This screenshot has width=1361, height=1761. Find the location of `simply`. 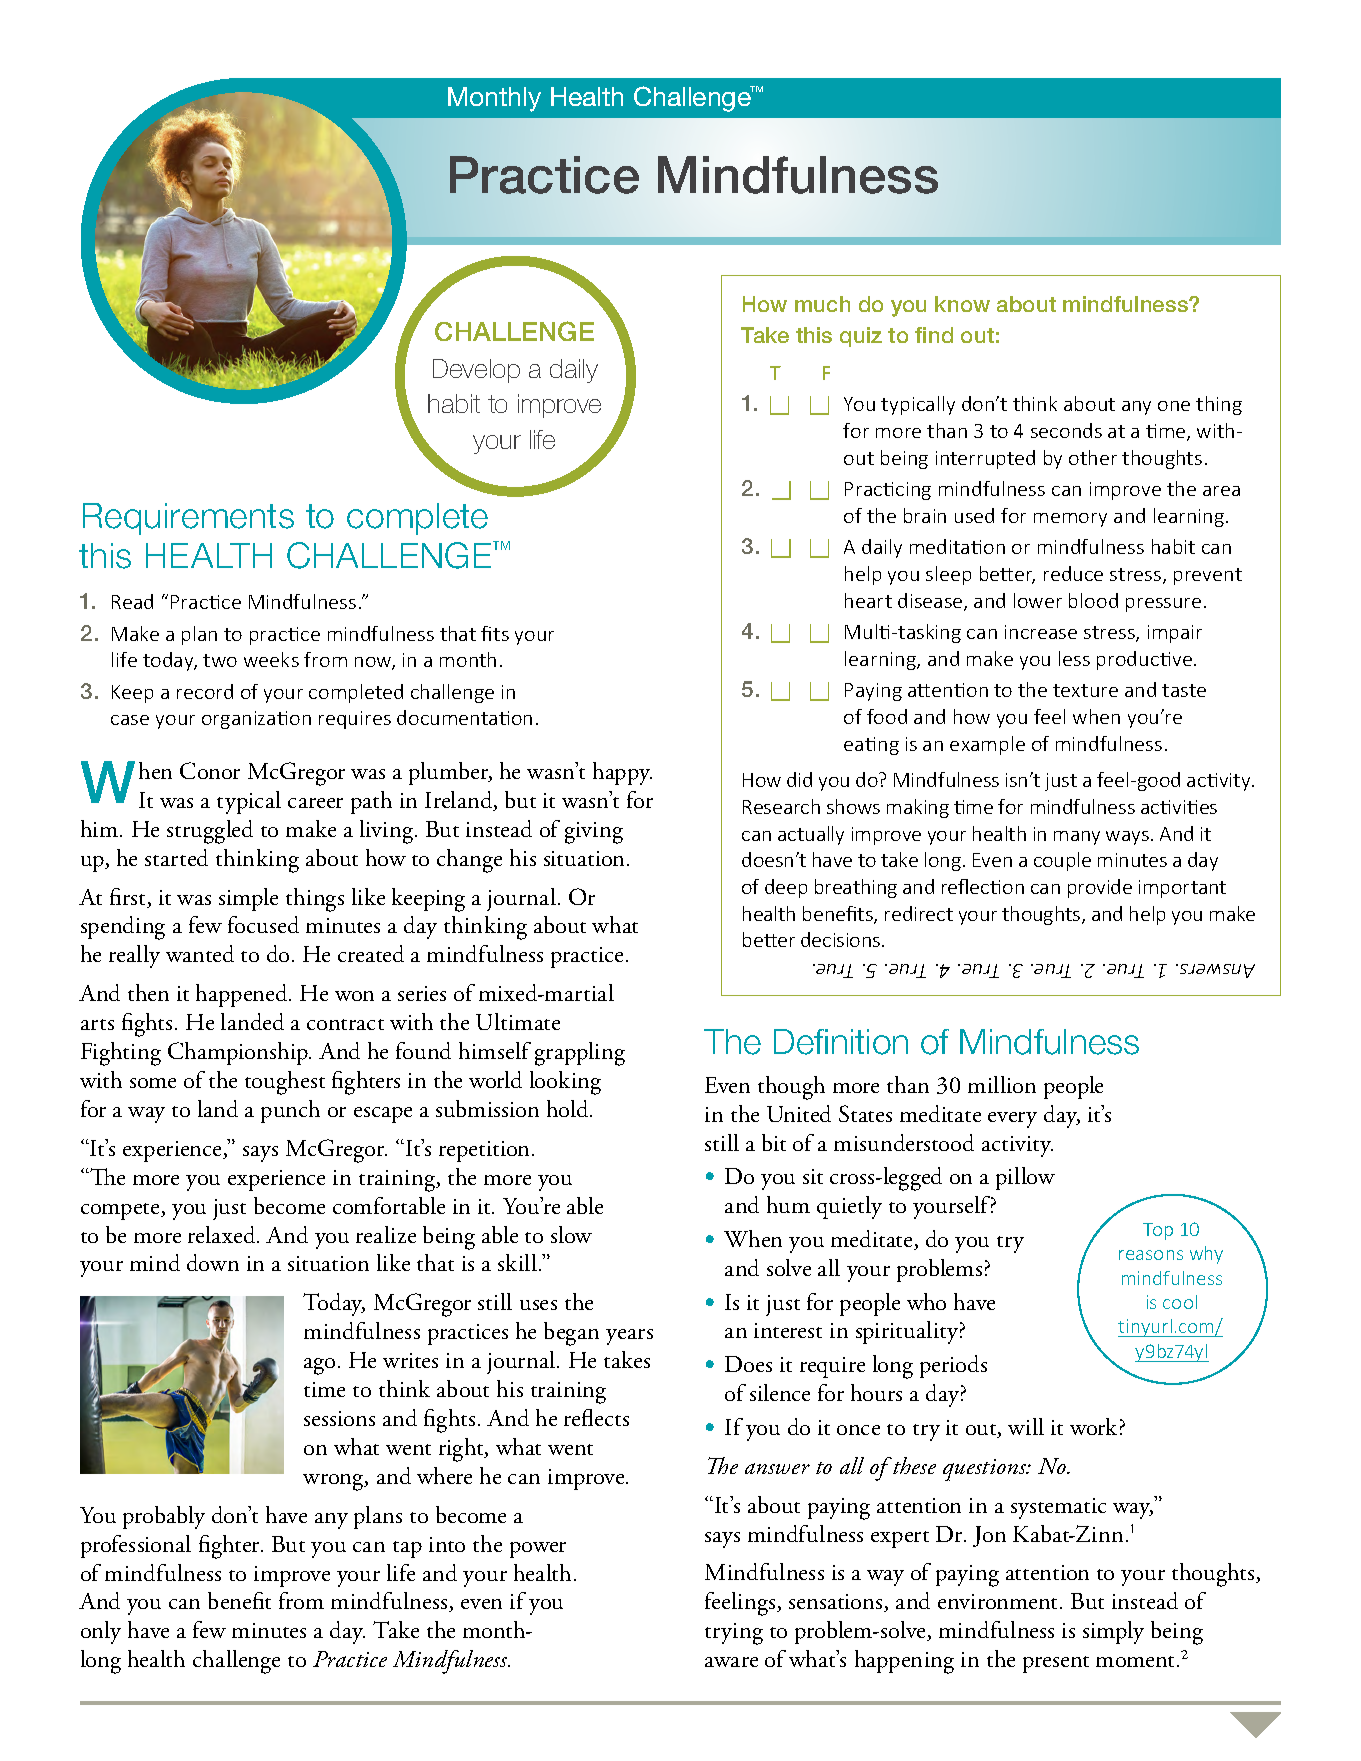

simply is located at coordinates (1113, 1632).
